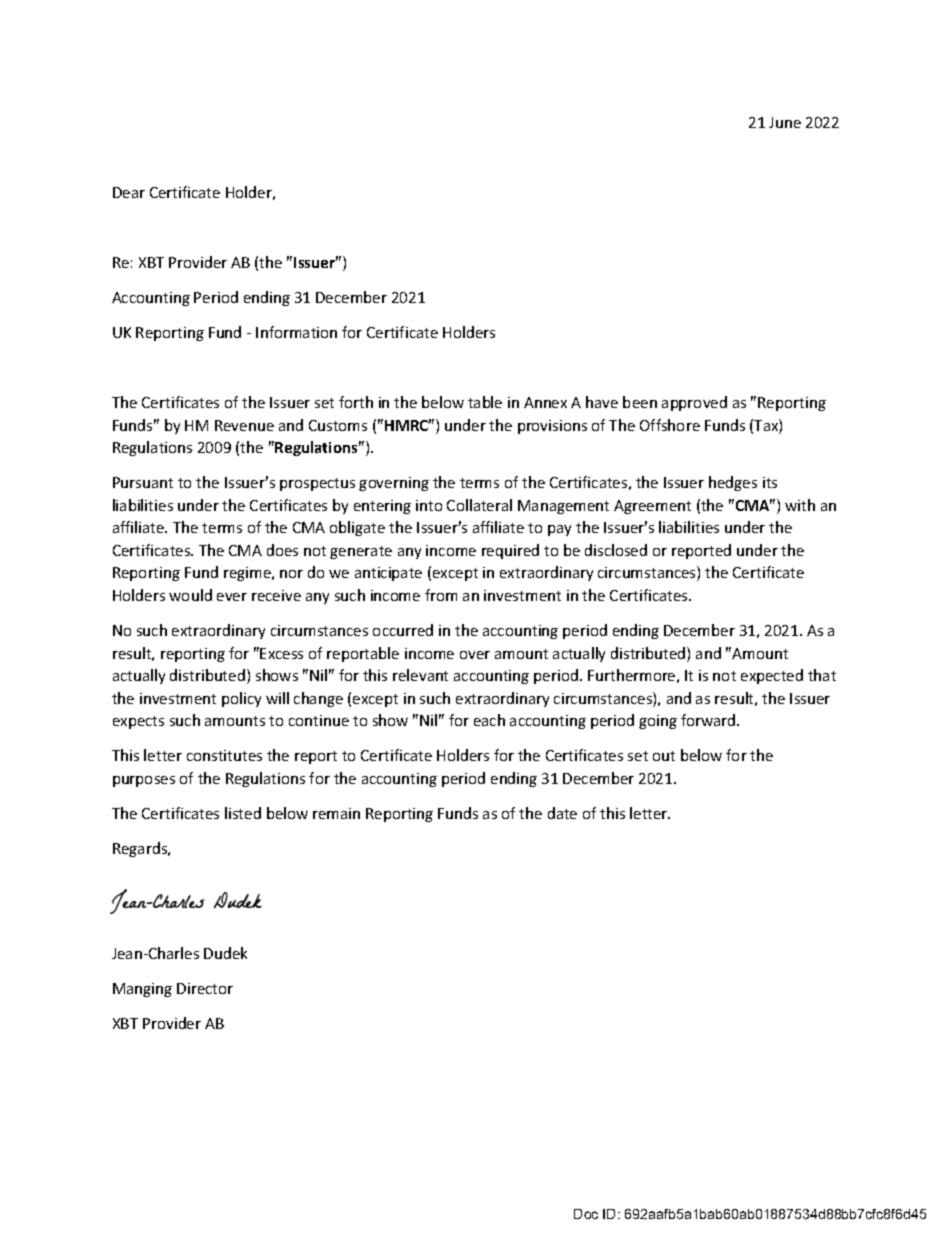  I want to click on Annex, so click(545, 402).
